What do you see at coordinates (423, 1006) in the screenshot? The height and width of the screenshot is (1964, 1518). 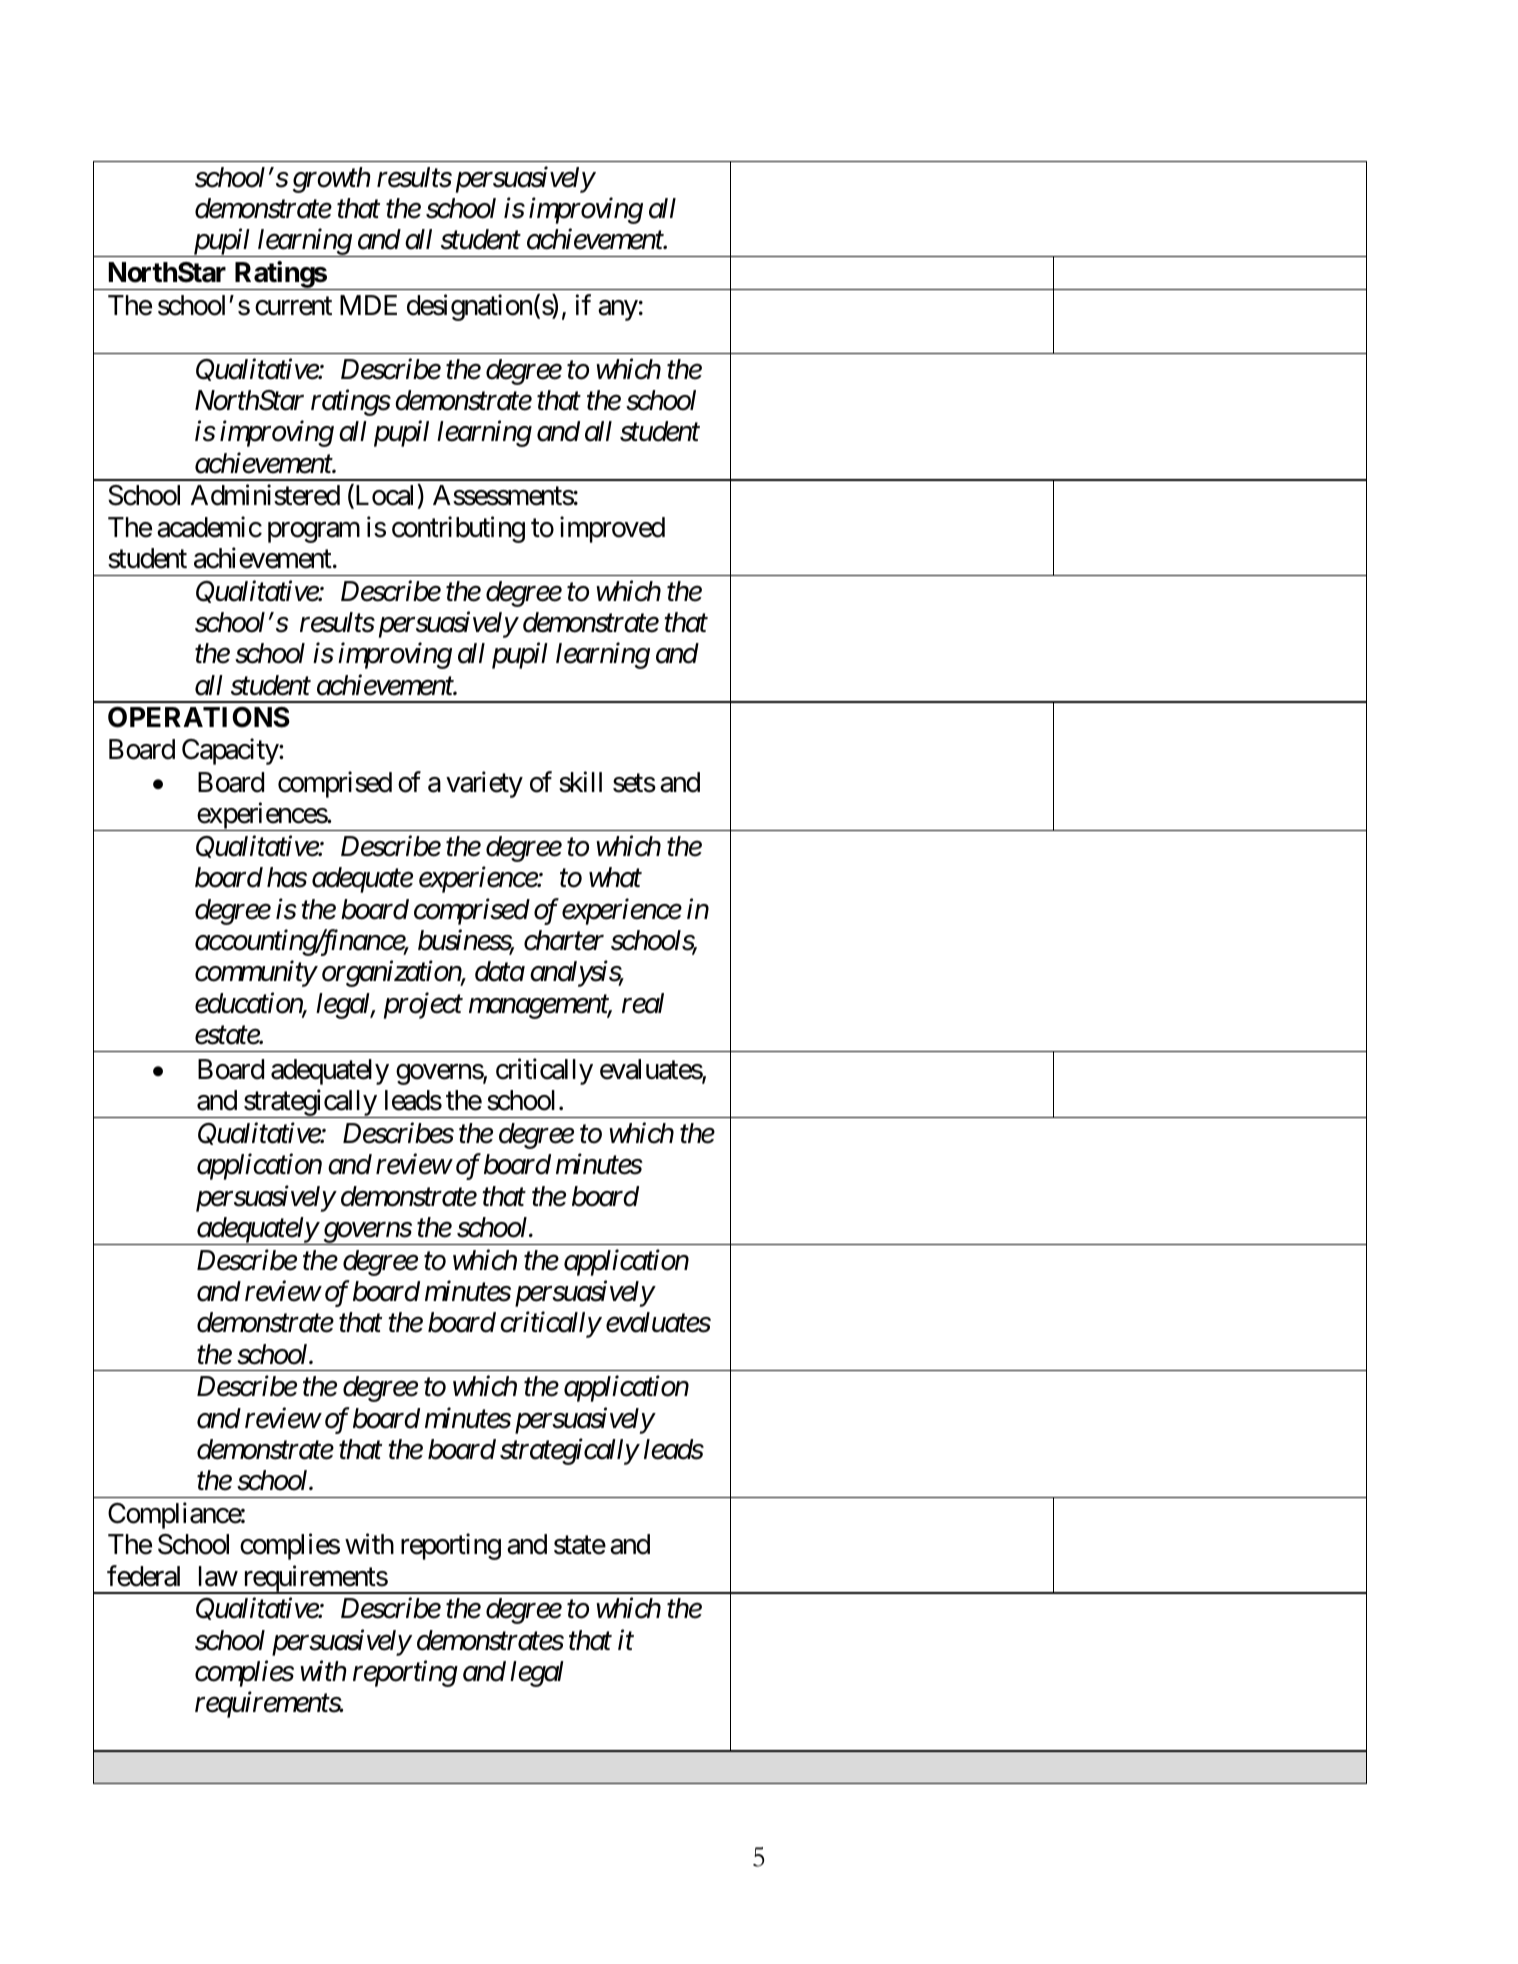 I see `project` at bounding box center [423, 1006].
